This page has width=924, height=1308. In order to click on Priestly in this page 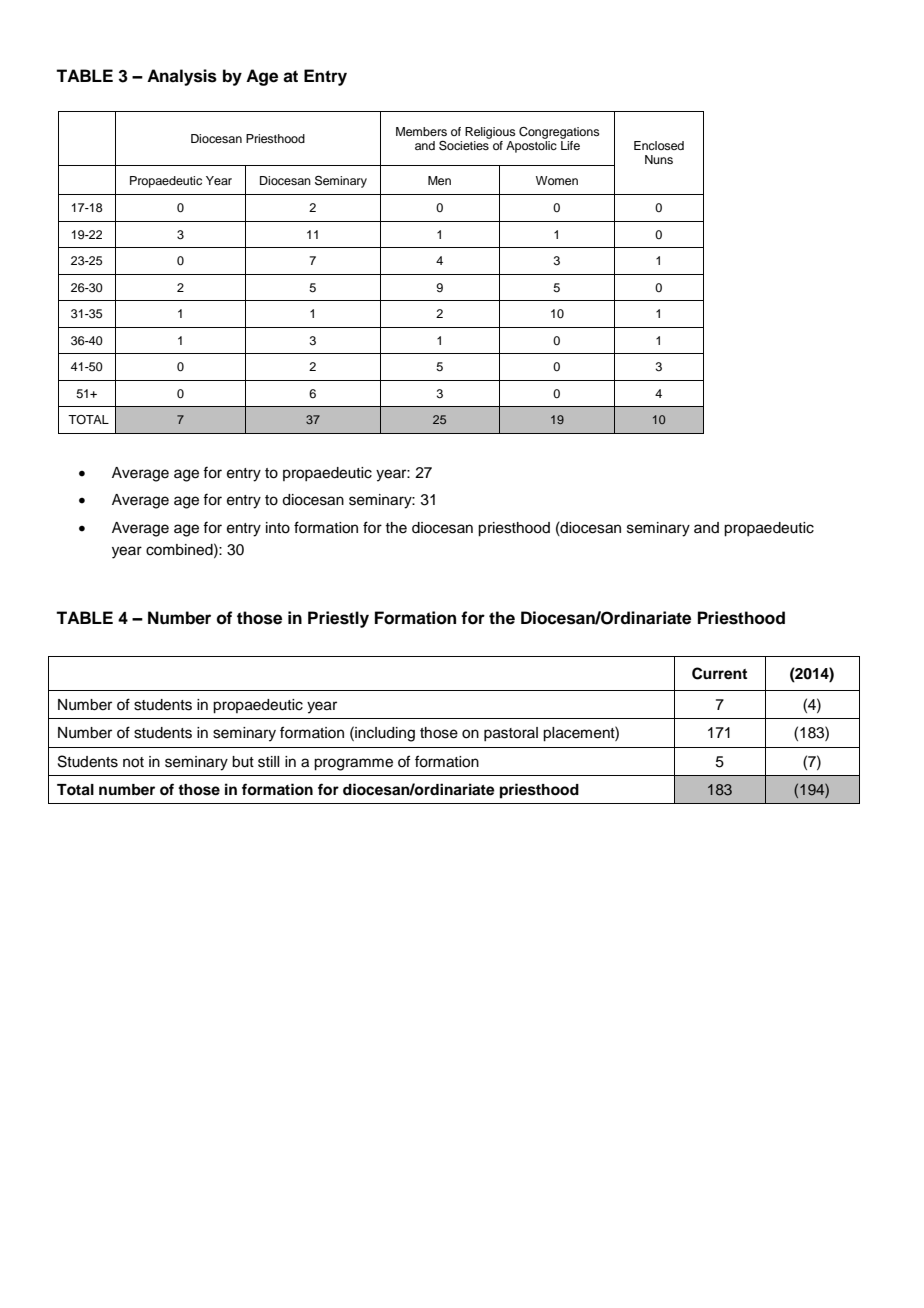, I will do `click(338, 619)`.
